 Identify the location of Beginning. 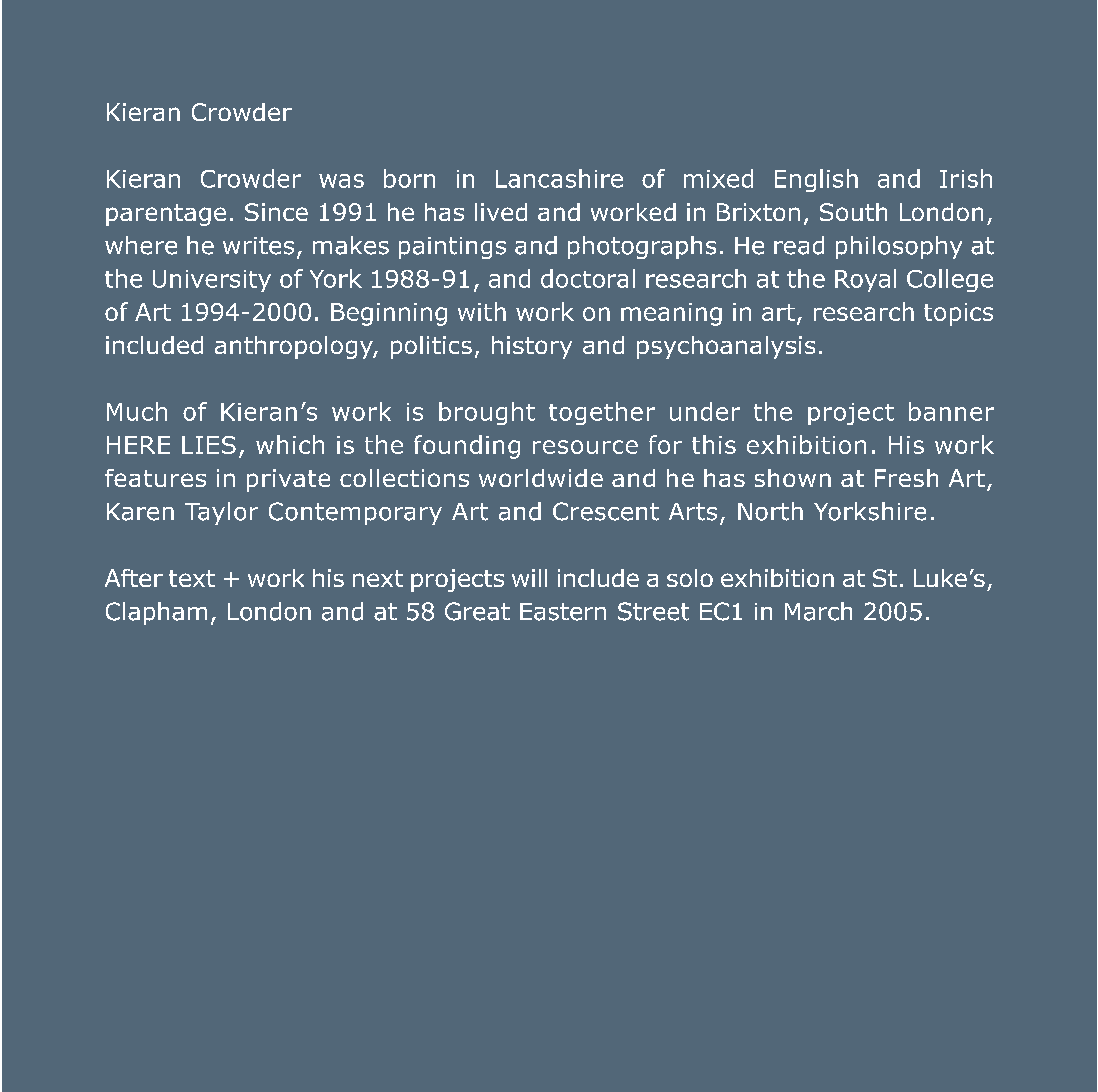
(389, 314).
